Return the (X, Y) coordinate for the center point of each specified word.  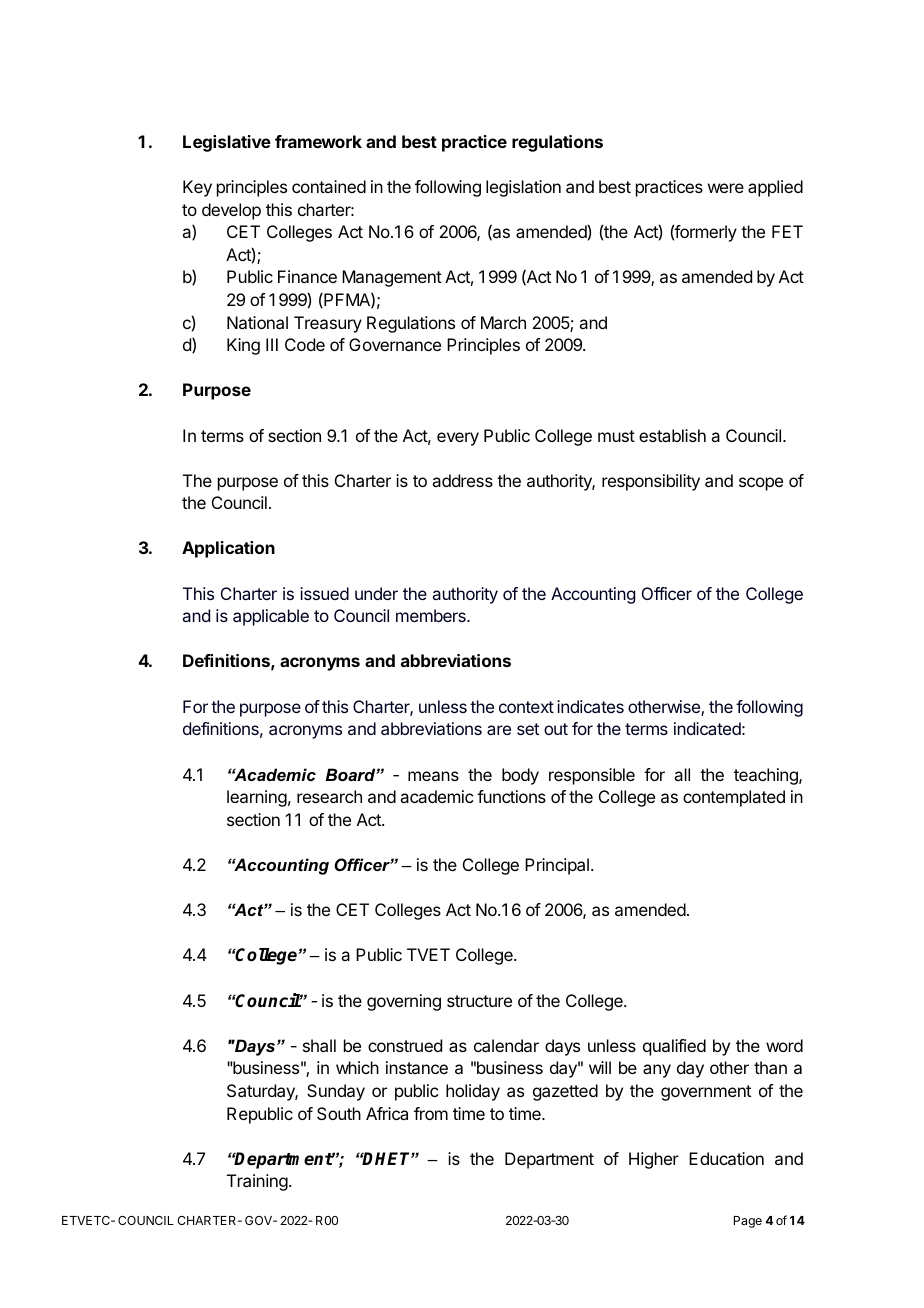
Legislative (227, 143)
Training (257, 1182)
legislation (523, 188)
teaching (767, 776)
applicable (271, 617)
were (726, 188)
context (526, 707)
